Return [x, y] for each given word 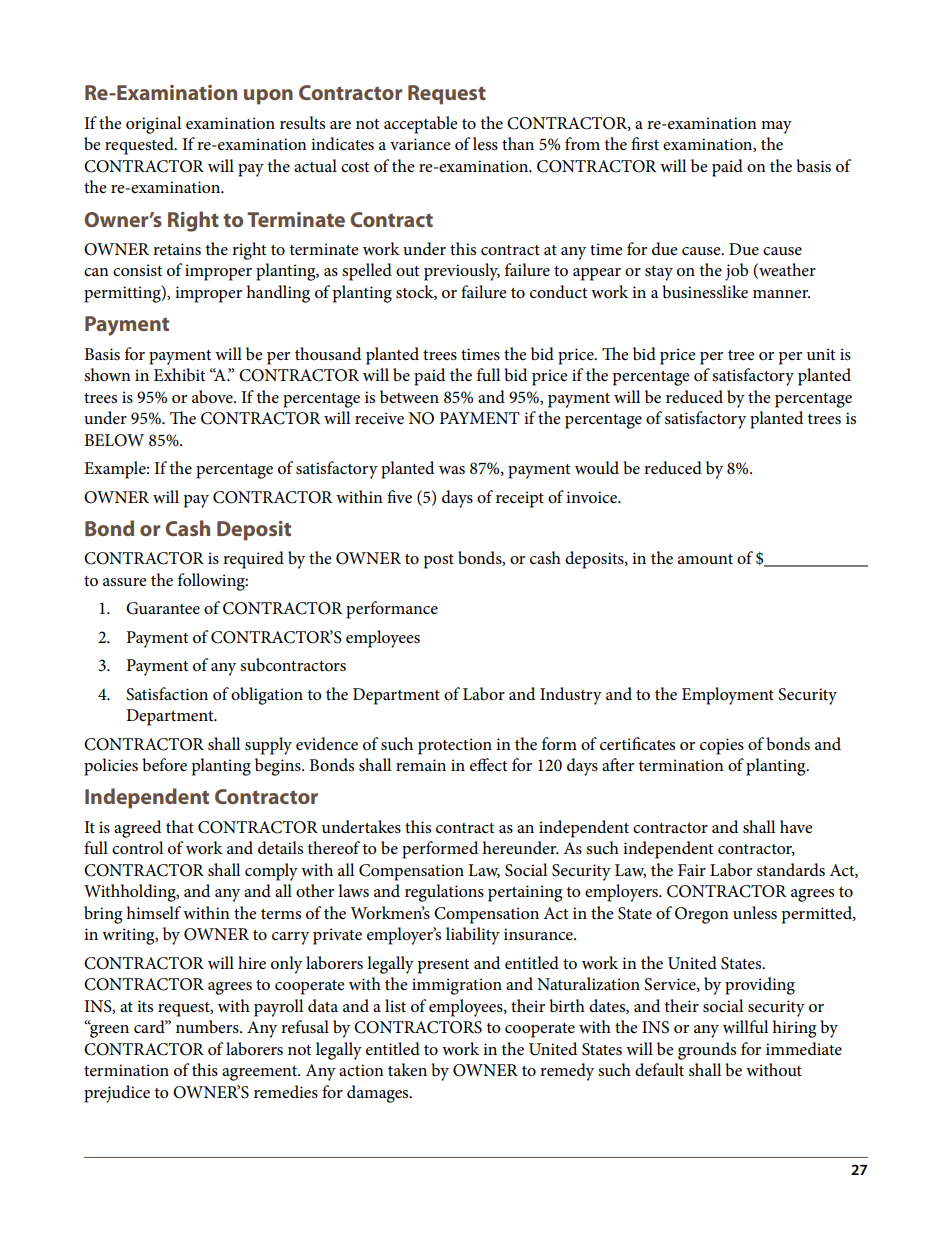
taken [407, 1069]
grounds [707, 1051]
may [776, 127]
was [452, 470]
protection [455, 746]
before [164, 765]
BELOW [114, 440]
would [597, 467]
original [153, 125]
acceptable [421, 125]
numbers [208, 1027]
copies [722, 746]
